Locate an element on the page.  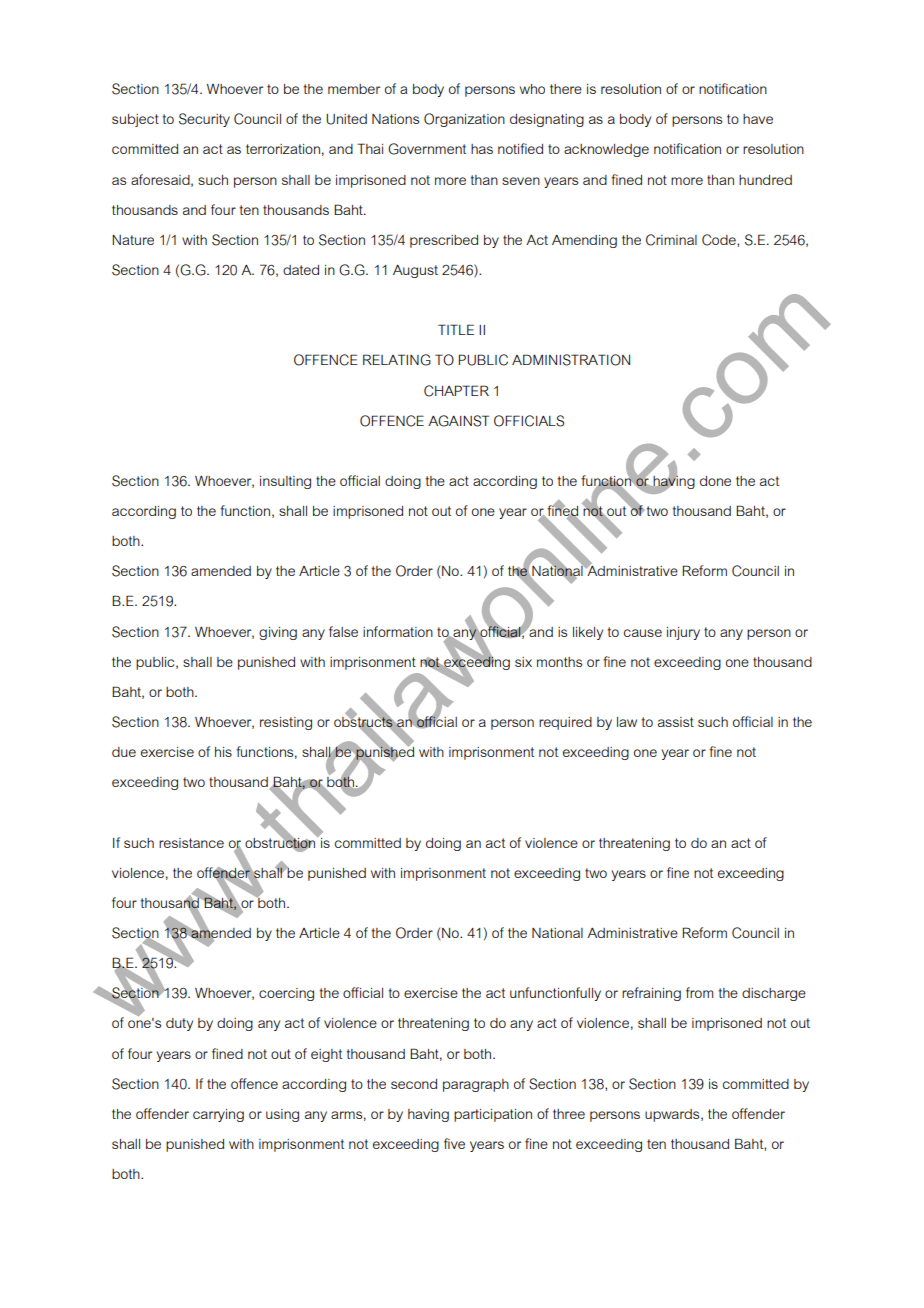
Organization is located at coordinates (464, 120).
